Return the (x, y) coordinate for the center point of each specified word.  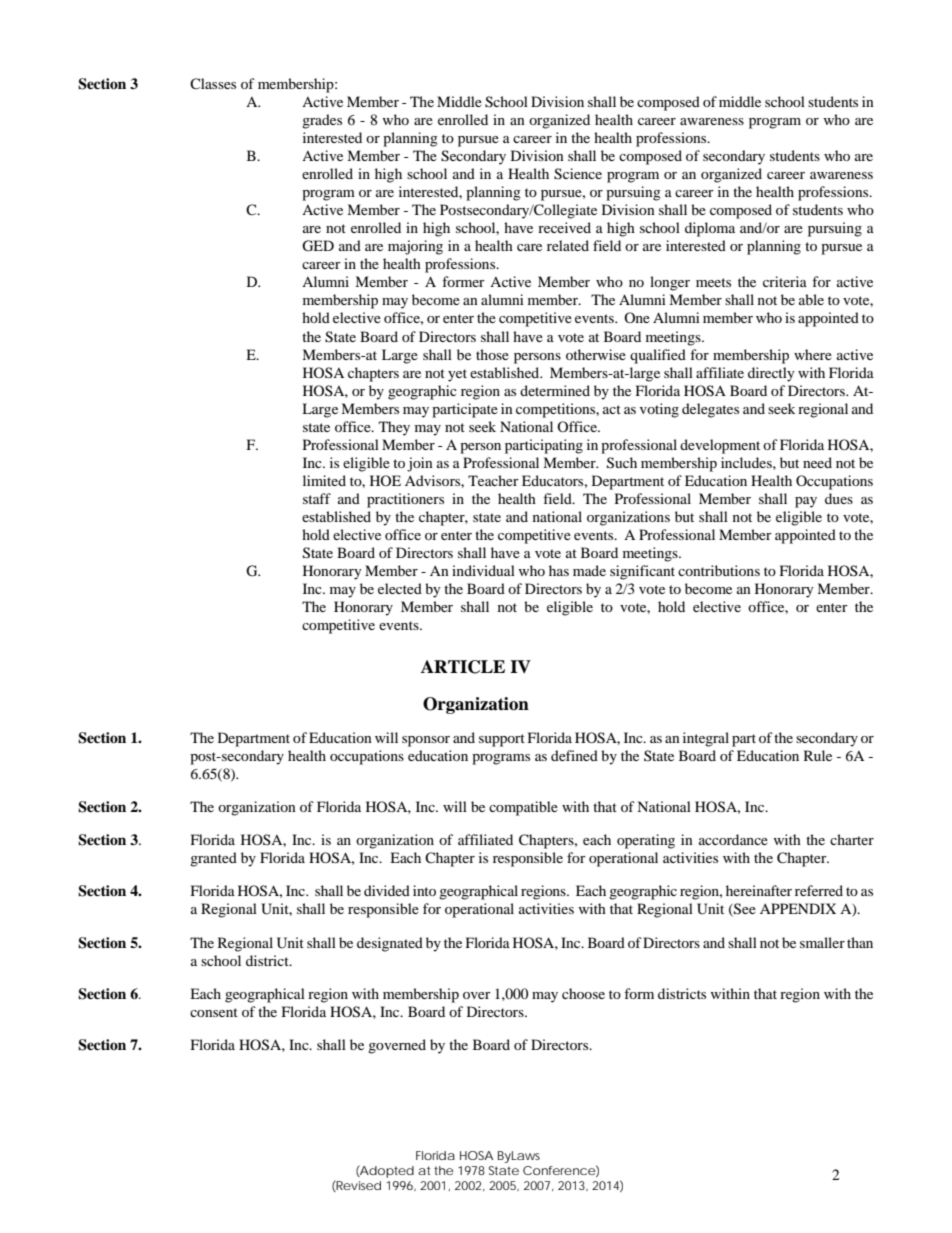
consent (214, 1012)
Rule (818, 755)
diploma (710, 229)
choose (583, 993)
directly (771, 374)
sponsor (426, 741)
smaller (822, 942)
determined (555, 390)
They (394, 428)
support (502, 740)
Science (578, 174)
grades (322, 121)
